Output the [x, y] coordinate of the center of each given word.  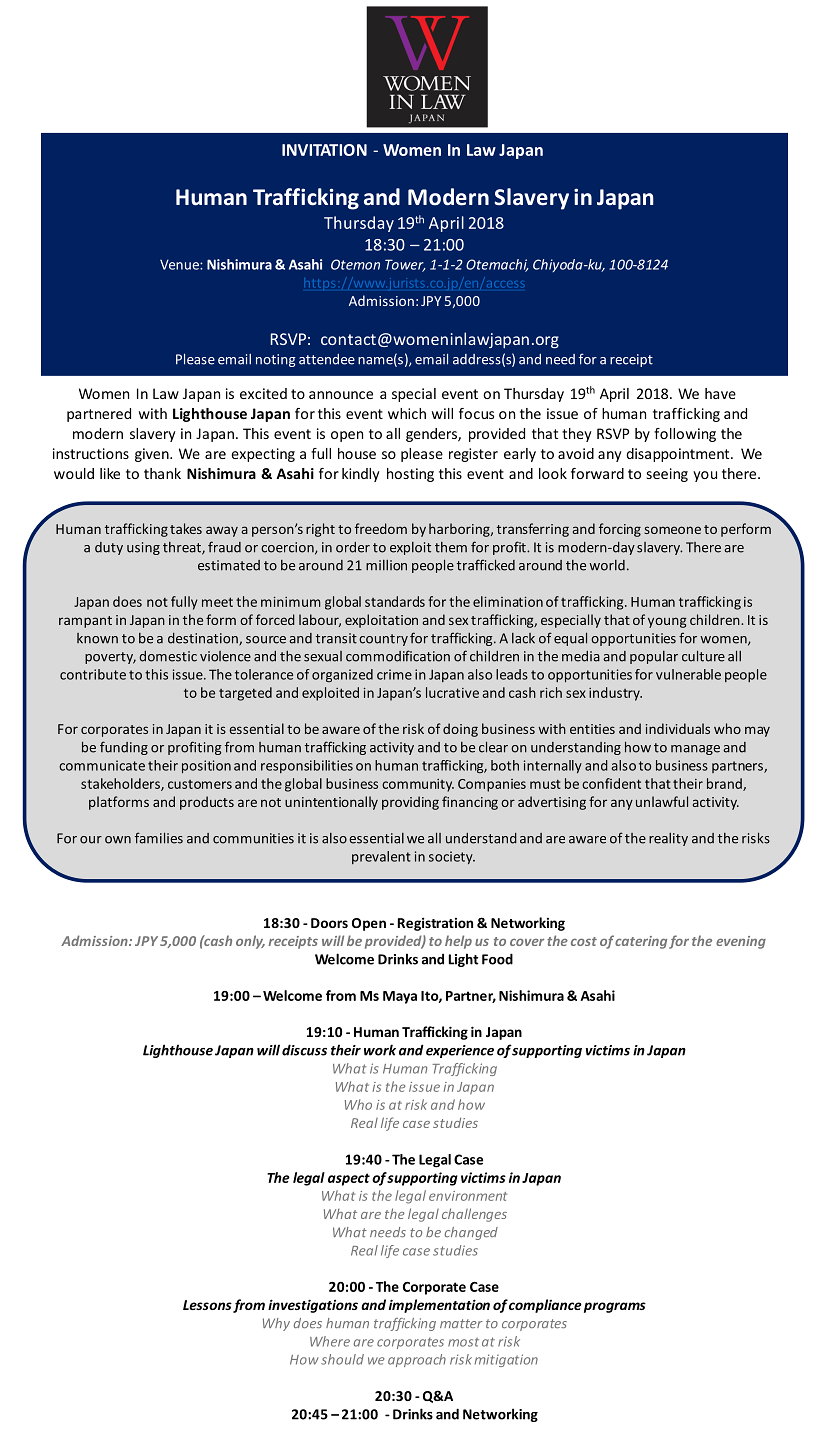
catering [641, 942]
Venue [180, 265]
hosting [410, 475]
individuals [678, 728]
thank [162, 473]
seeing [667, 475]
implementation [439, 1306]
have [720, 393]
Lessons [207, 1305]
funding [124, 748]
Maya [400, 997]
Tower [405, 265]
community [418, 785]
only [250, 942]
